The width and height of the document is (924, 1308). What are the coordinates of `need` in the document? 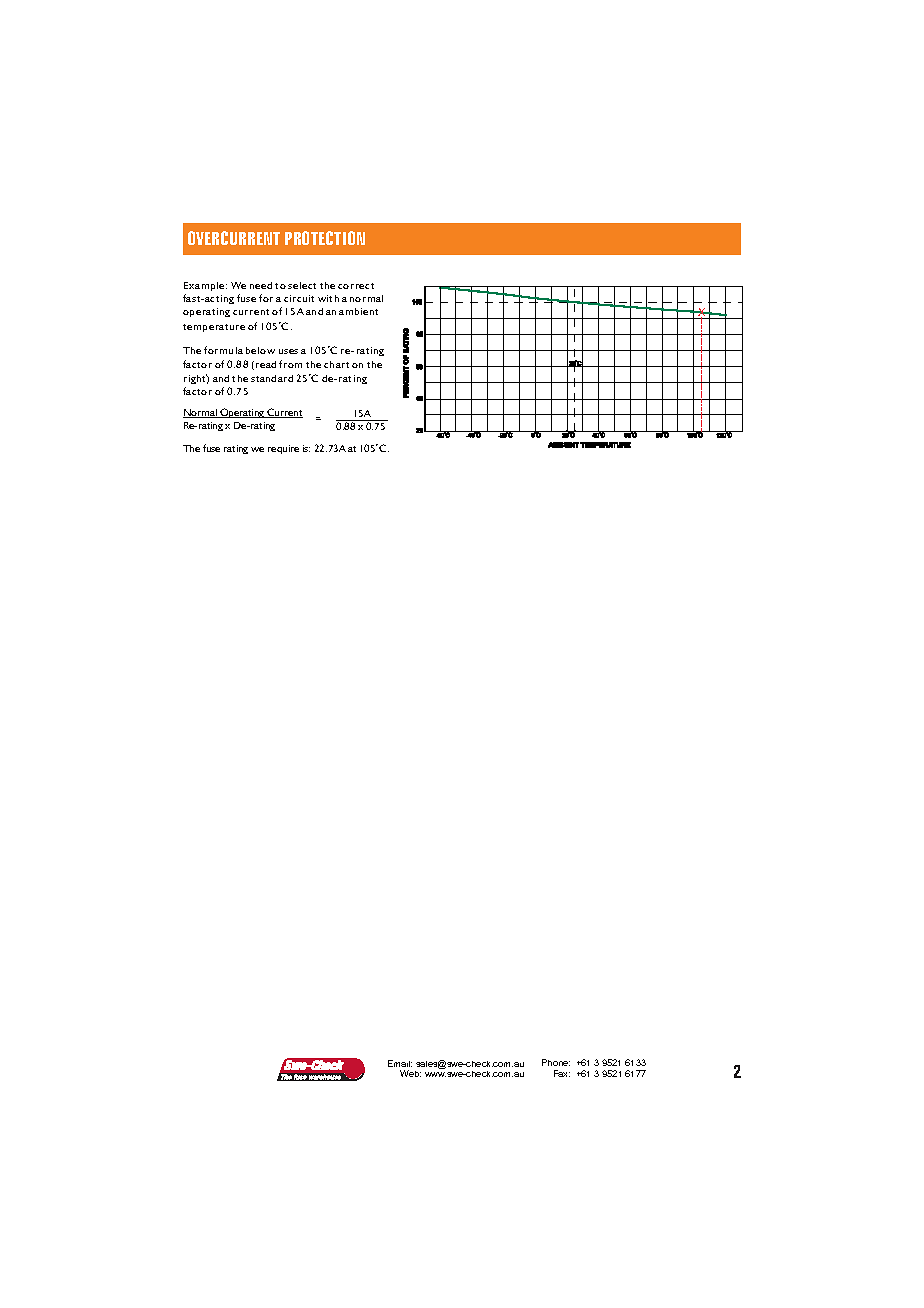 It's located at (261, 285).
